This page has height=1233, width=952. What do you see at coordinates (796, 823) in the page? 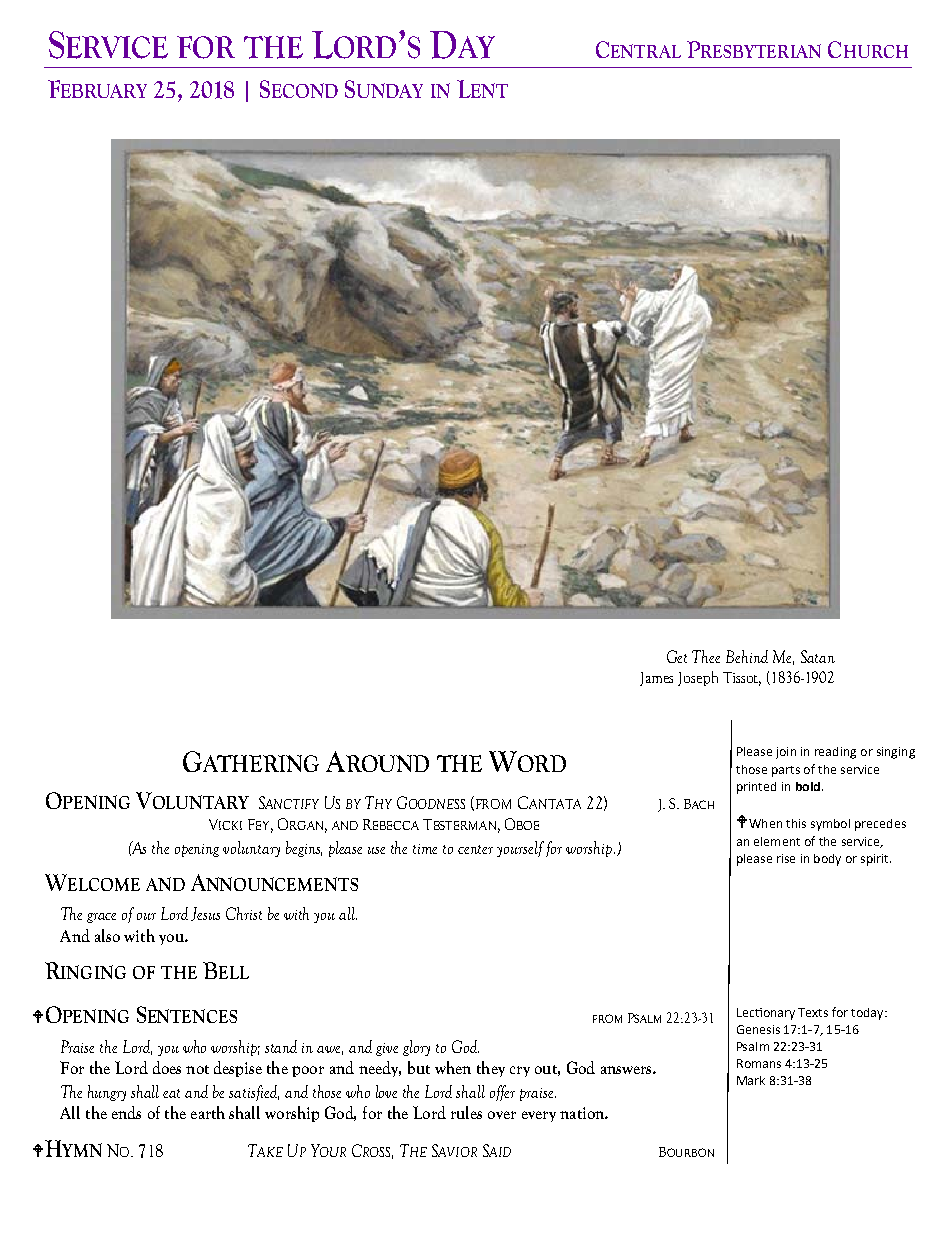
I see `this` at bounding box center [796, 823].
